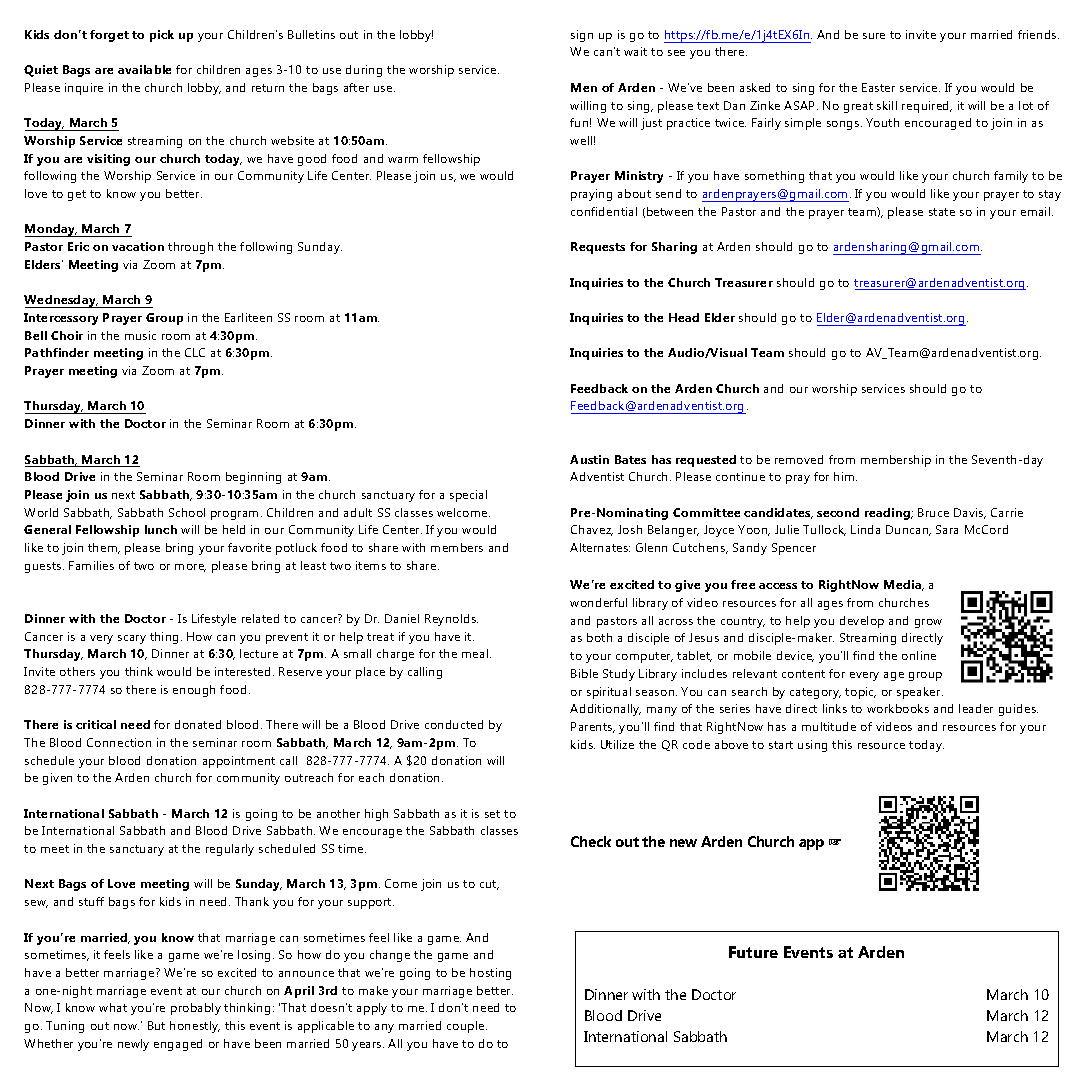 This image has height=1092, width=1092. I want to click on lunch, so click(161, 529).
